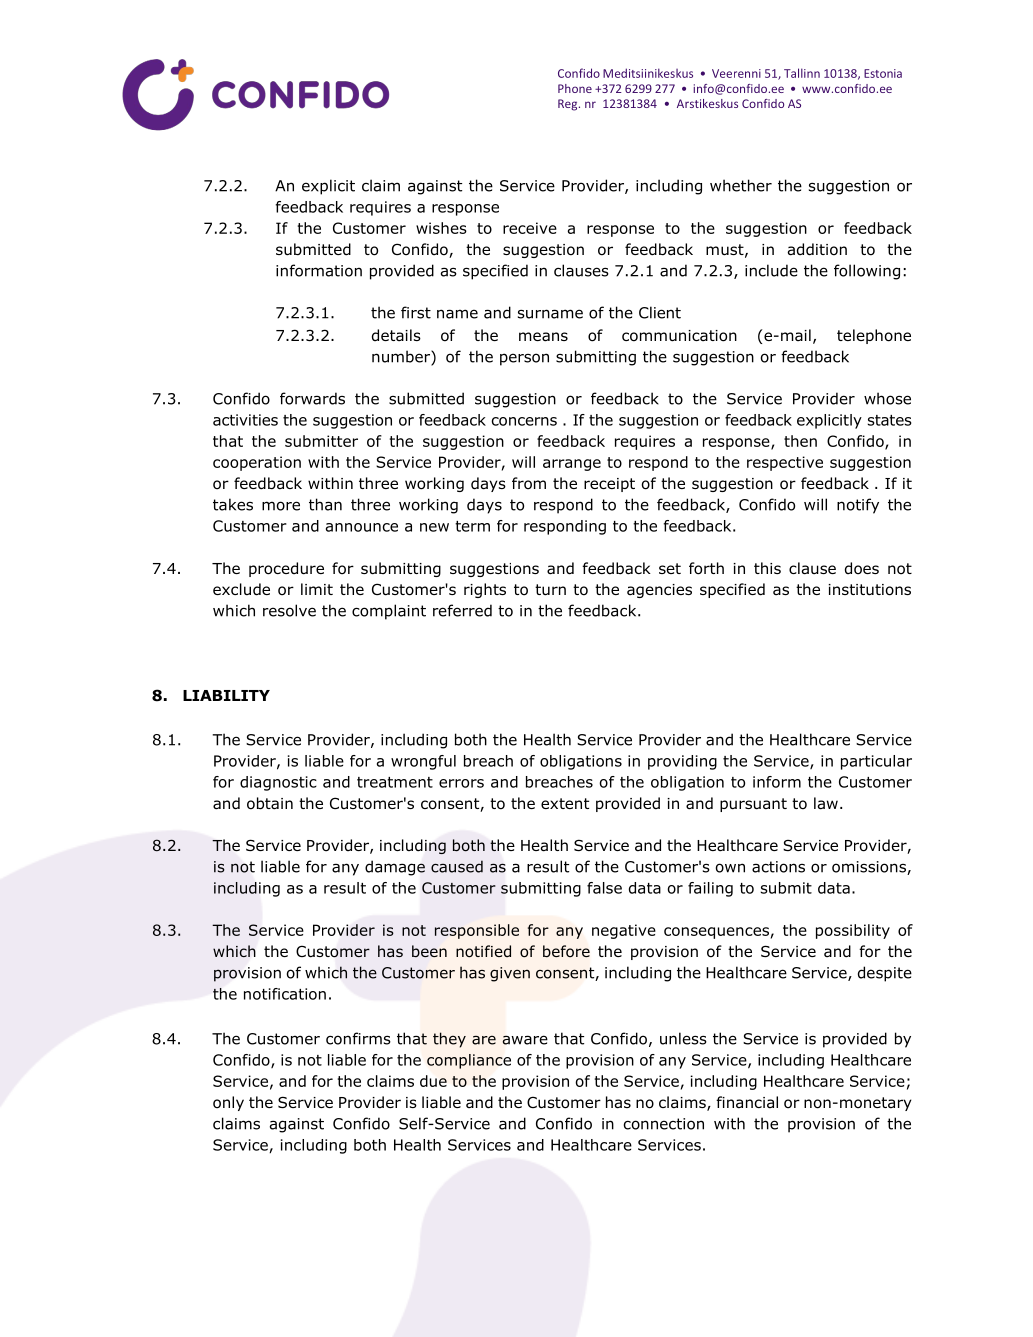  Describe the element at coordinates (278, 783) in the page. I see `diagnostic` at that location.
